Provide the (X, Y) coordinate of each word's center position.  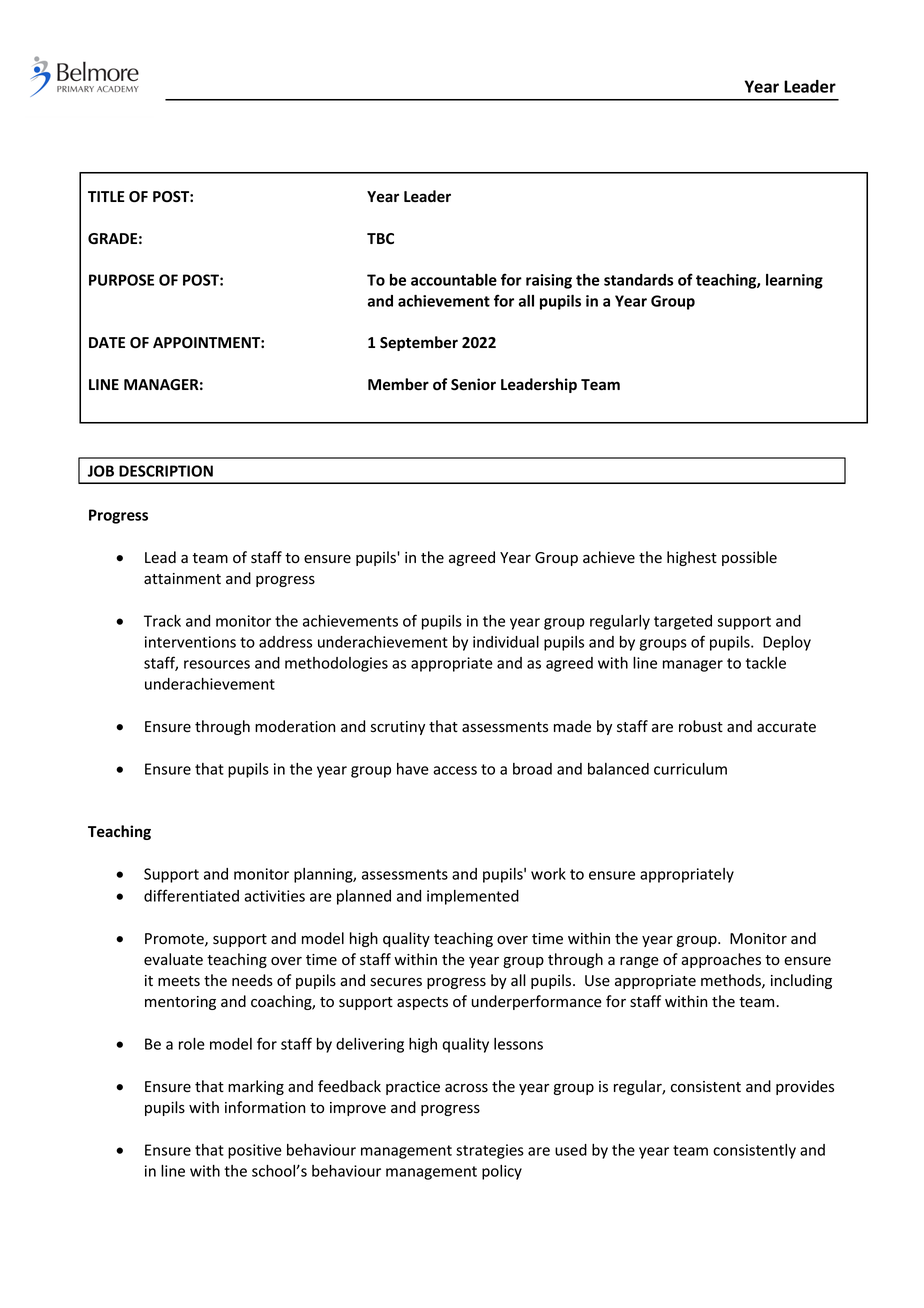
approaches (721, 960)
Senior (473, 384)
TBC (380, 238)
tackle (766, 663)
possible (749, 558)
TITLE (106, 196)
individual (506, 642)
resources (217, 664)
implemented (473, 897)
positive (255, 1151)
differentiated (191, 895)
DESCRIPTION (166, 471)
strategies (490, 1151)
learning (794, 281)
